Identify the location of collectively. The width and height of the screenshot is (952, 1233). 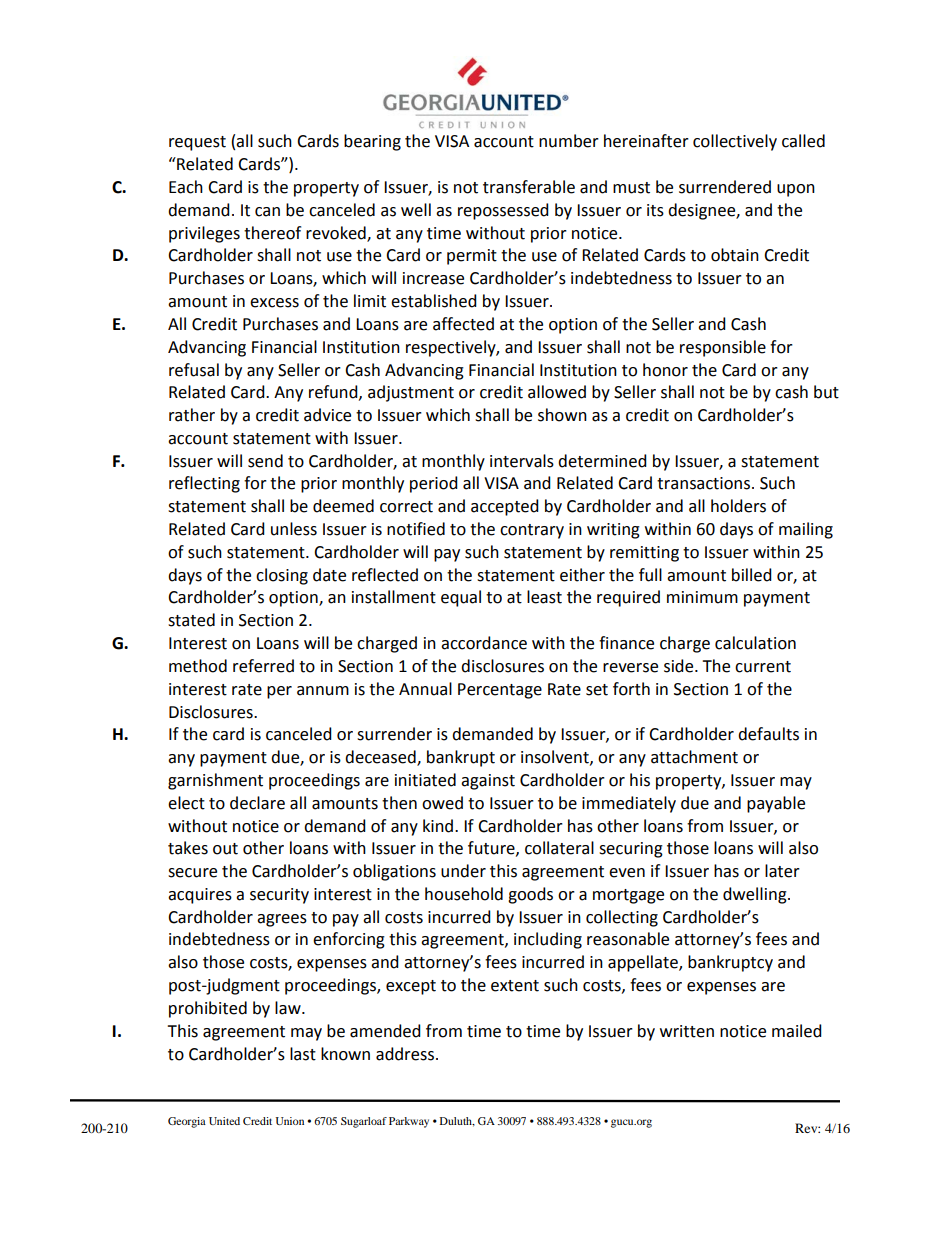
(735, 142).
